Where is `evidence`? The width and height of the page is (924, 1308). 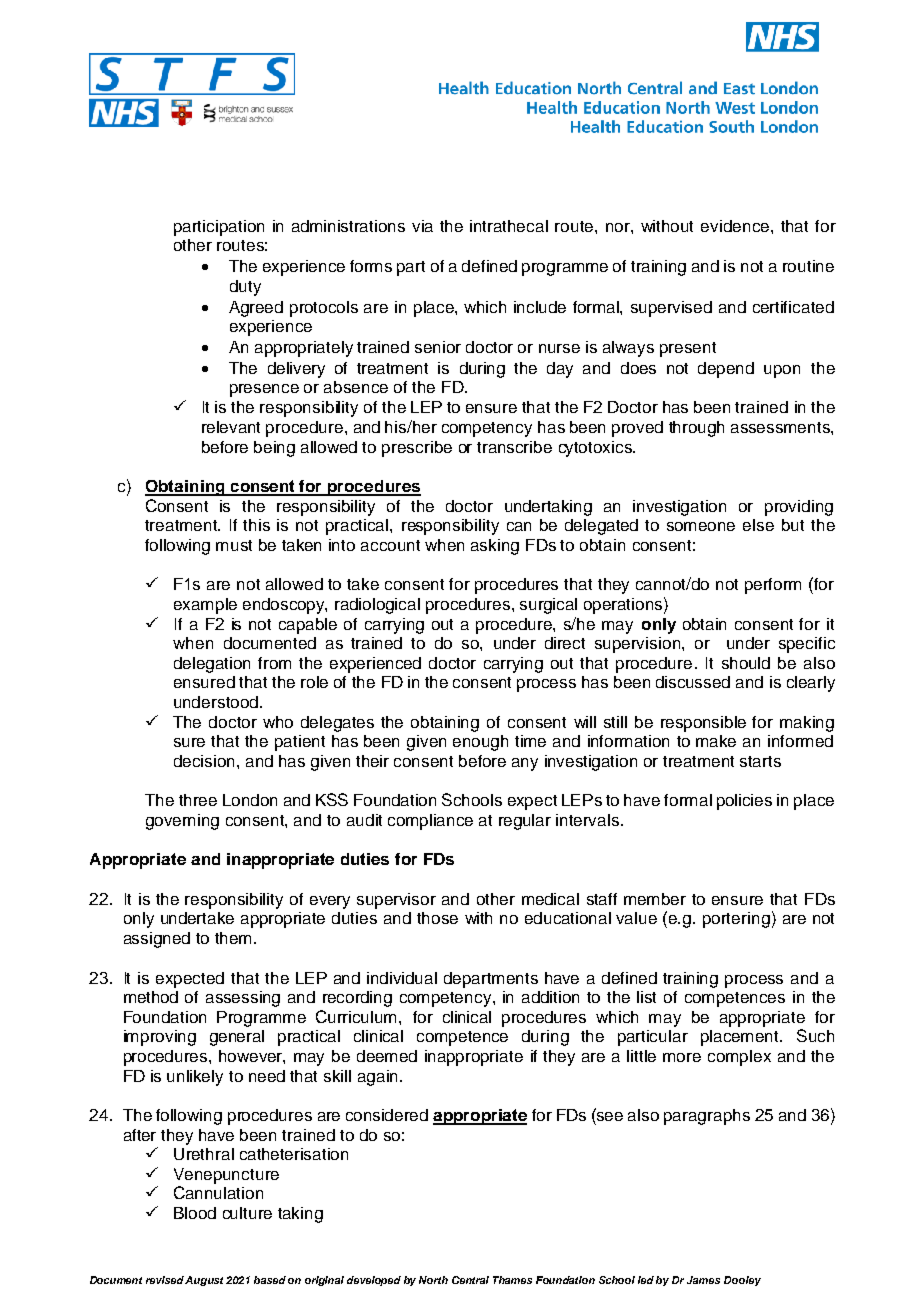 evidence is located at coordinates (735, 226).
